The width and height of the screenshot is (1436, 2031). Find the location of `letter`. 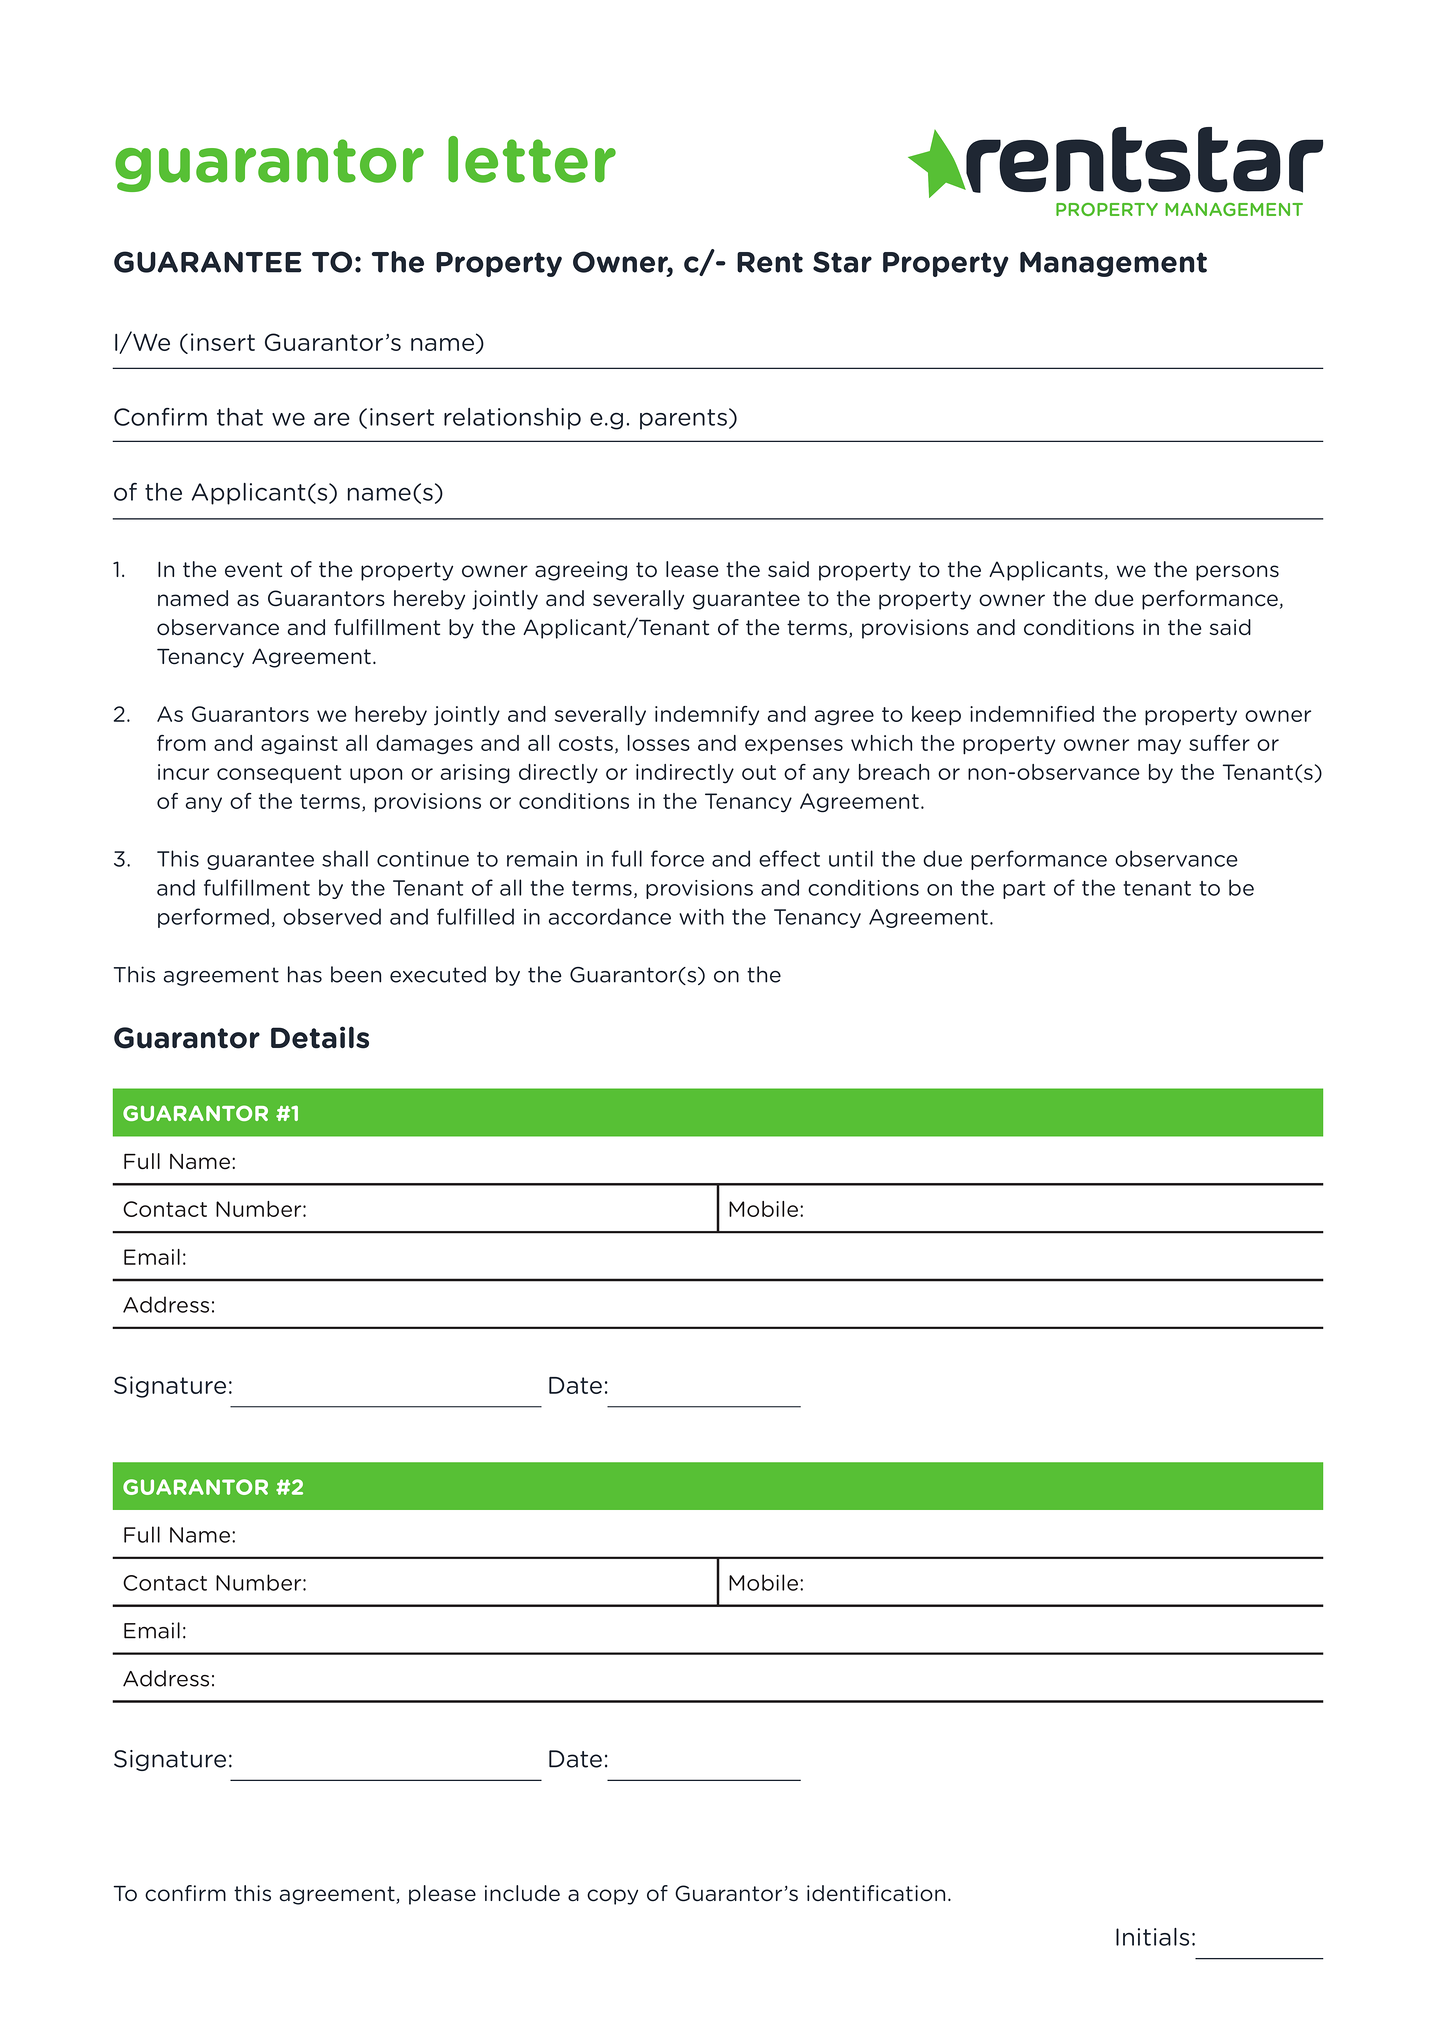

letter is located at coordinates (532, 159).
